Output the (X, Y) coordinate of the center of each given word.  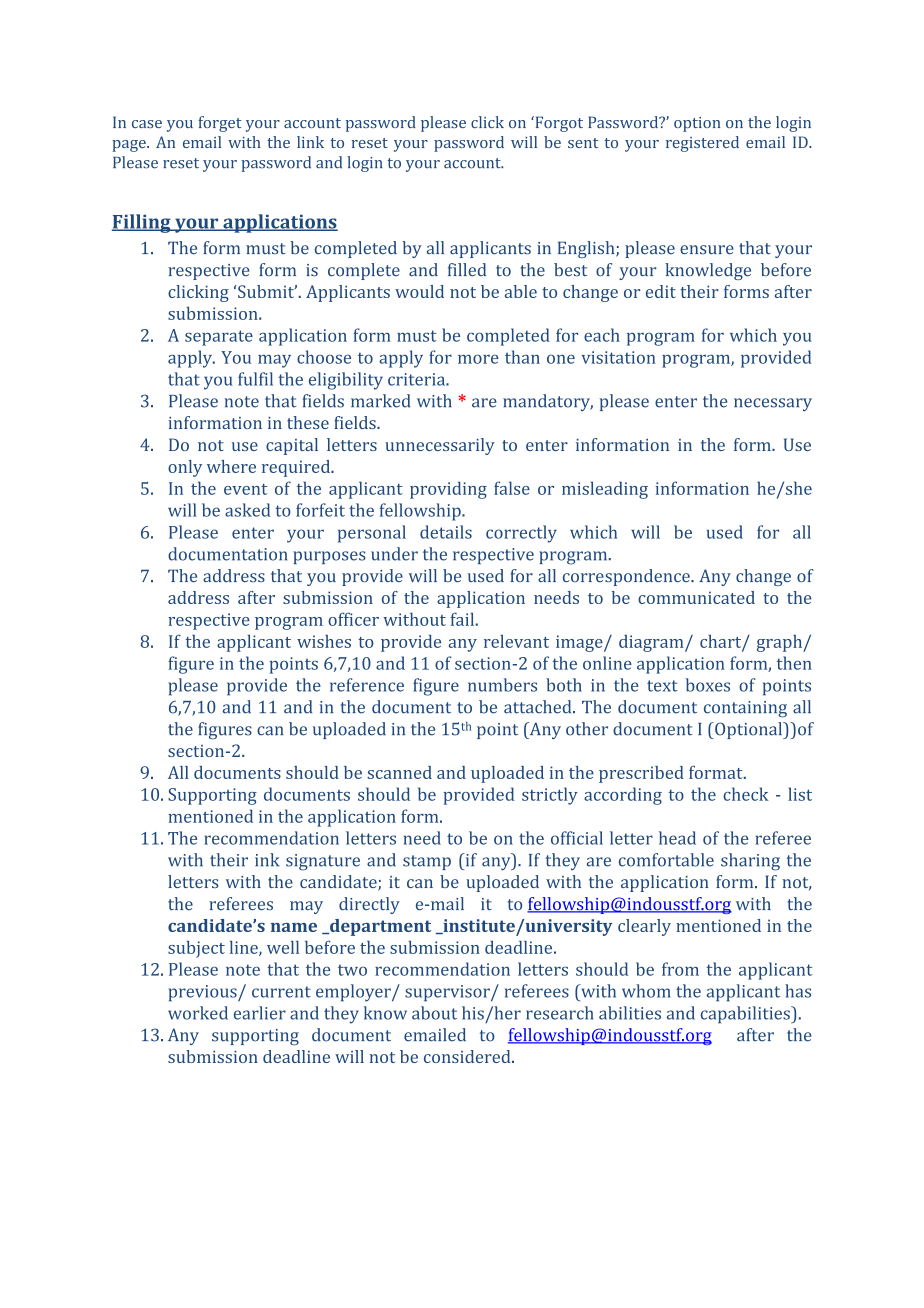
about (434, 1013)
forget (220, 124)
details (446, 532)
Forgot (558, 124)
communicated (696, 597)
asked (247, 510)
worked (198, 1013)
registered (702, 144)
